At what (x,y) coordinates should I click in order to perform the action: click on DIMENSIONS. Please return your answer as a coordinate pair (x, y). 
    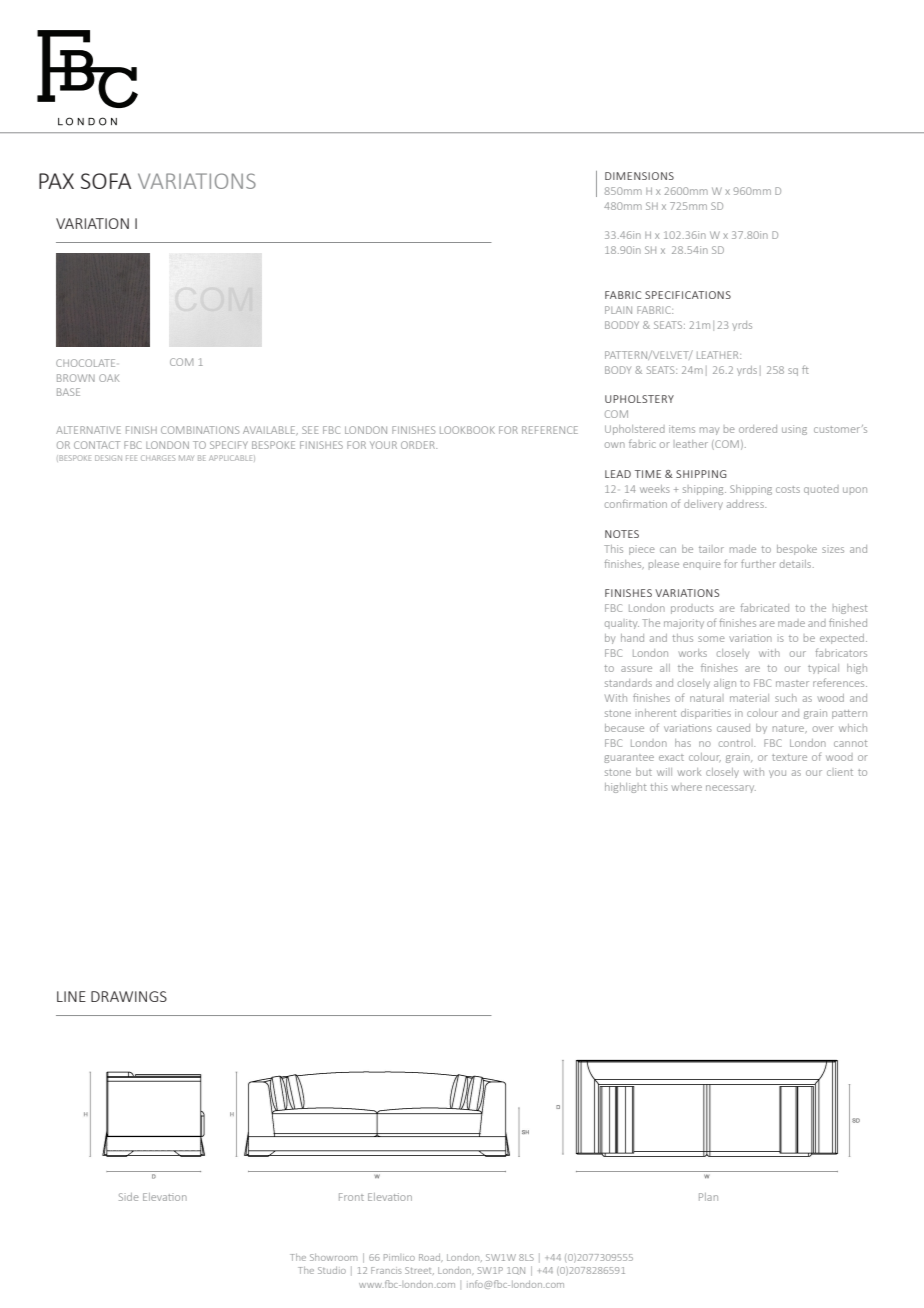
    Looking at the image, I should click on (639, 176).
